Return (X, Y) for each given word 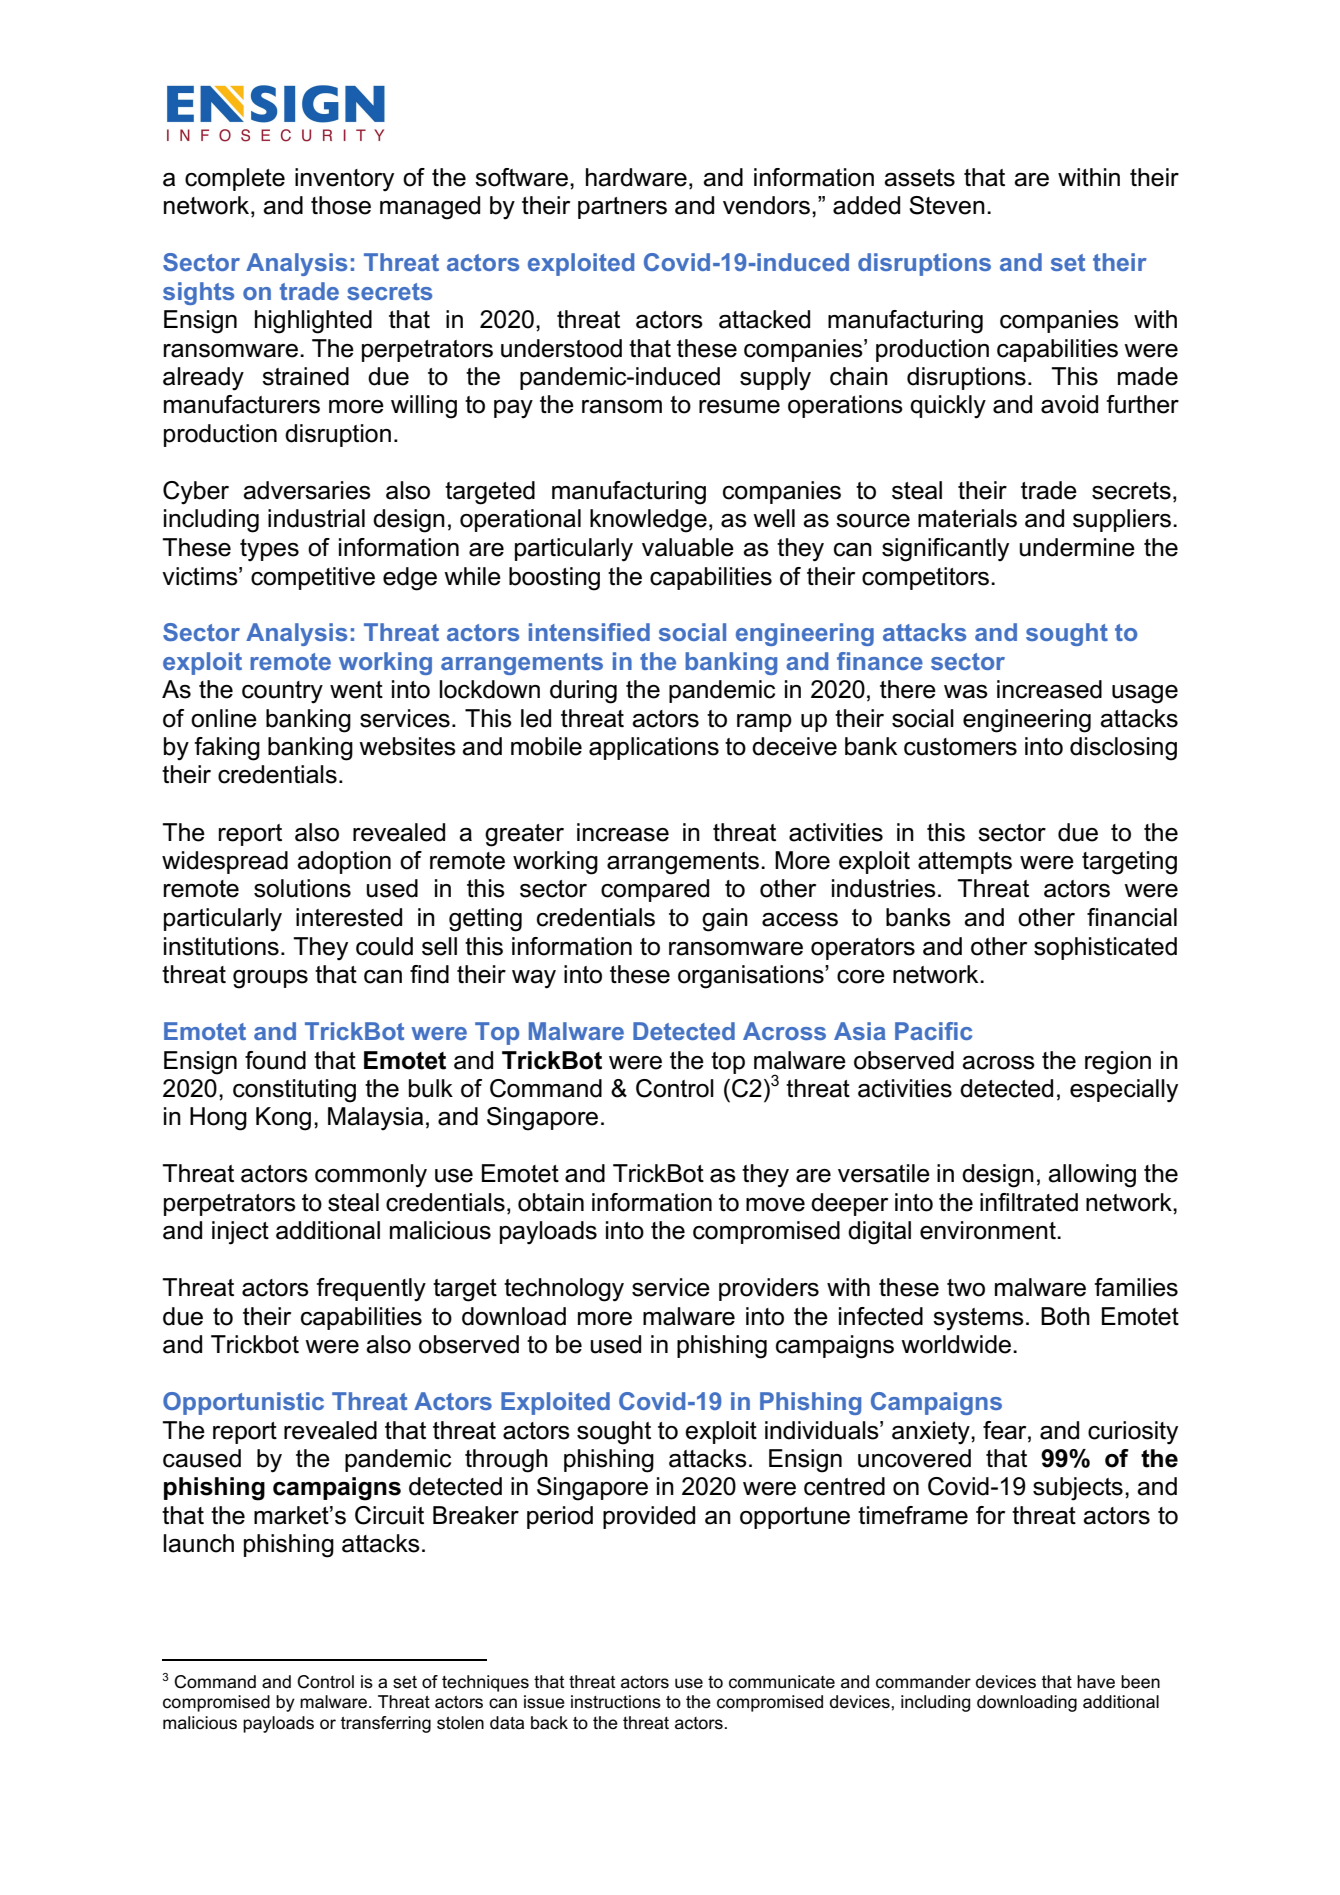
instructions (616, 1702)
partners (622, 208)
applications (654, 748)
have (1096, 1682)
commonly (371, 1176)
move (775, 1205)
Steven (947, 205)
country (282, 692)
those (341, 205)
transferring (386, 1724)
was (966, 692)
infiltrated (1029, 1202)
